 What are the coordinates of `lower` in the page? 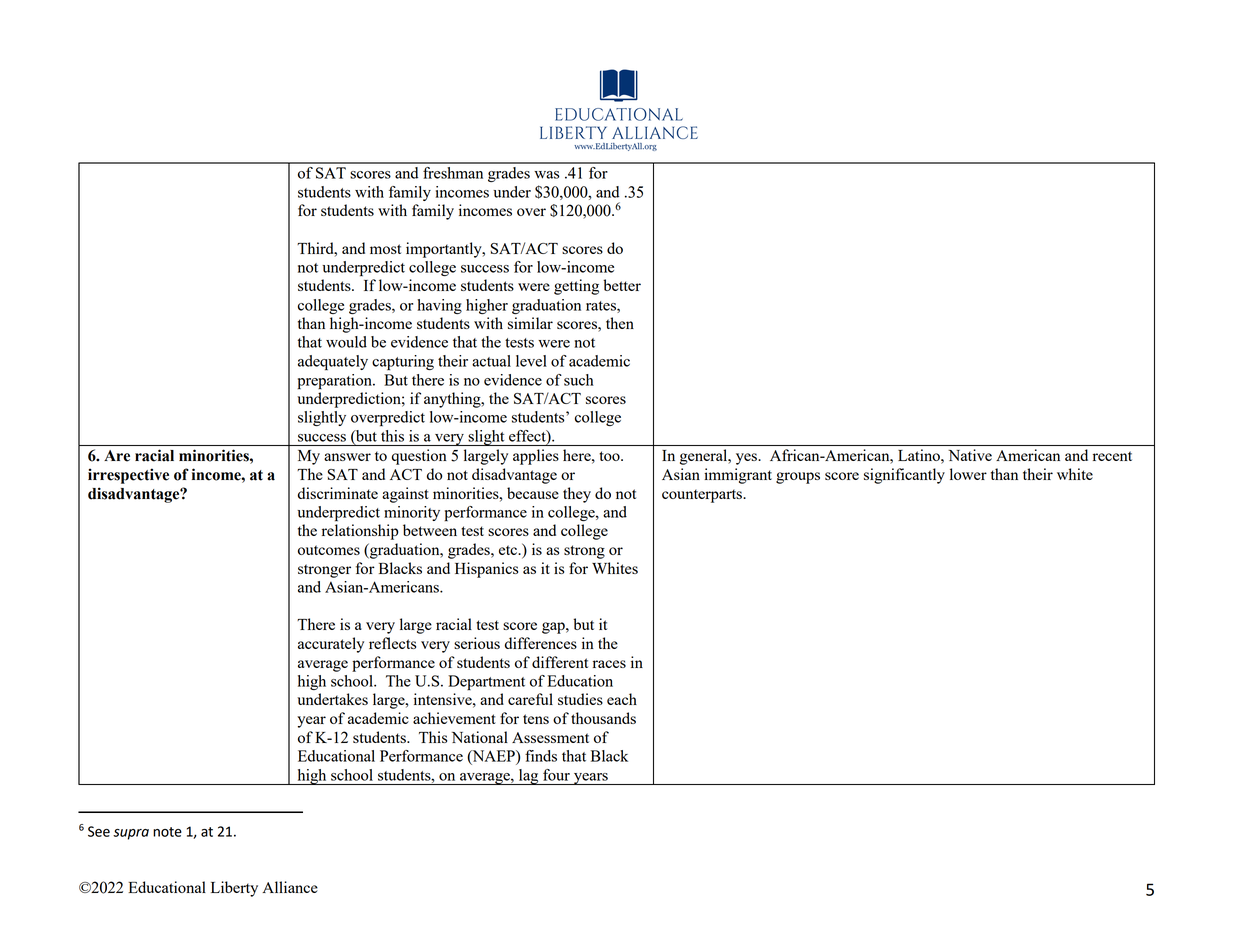 It's located at (968, 474).
